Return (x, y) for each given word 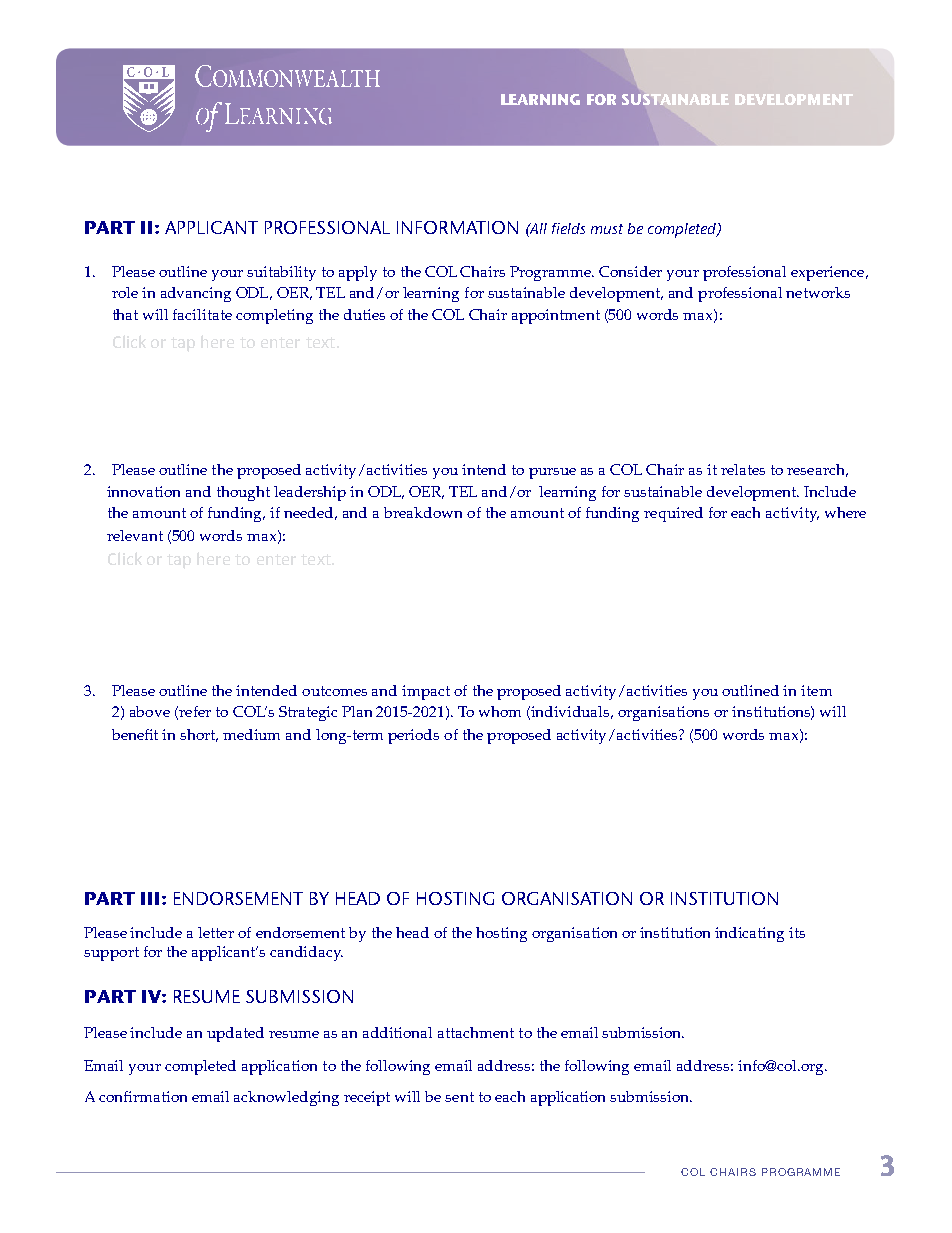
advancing (196, 294)
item (816, 690)
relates (743, 469)
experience (829, 273)
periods (413, 736)
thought (243, 493)
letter (216, 932)
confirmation (143, 1096)
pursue (552, 473)
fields (568, 228)
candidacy (306, 953)
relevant (135, 535)
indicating (749, 934)
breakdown (423, 512)
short (199, 735)
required (673, 514)
